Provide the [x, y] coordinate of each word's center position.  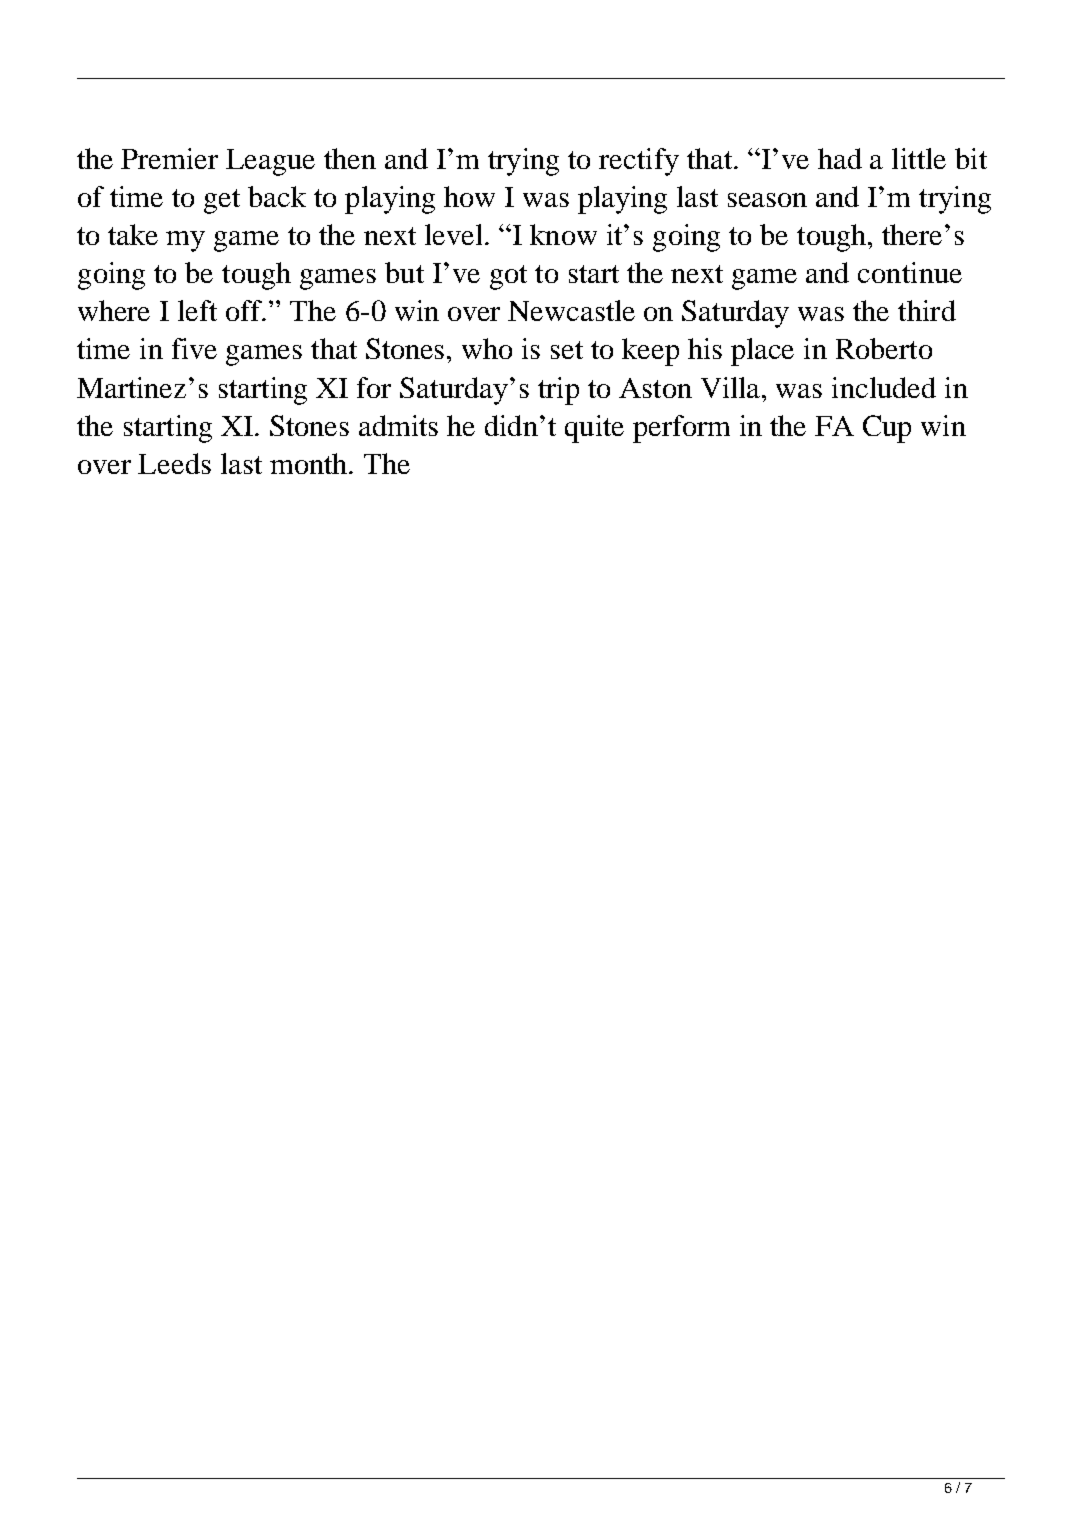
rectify [639, 162]
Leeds [174, 463]
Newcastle [571, 310]
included [884, 387]
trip [558, 391]
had [840, 158]
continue [910, 272]
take [133, 234]
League [270, 162]
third [927, 310]
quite [594, 429]
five [194, 348]
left [197, 310]
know [563, 234]
